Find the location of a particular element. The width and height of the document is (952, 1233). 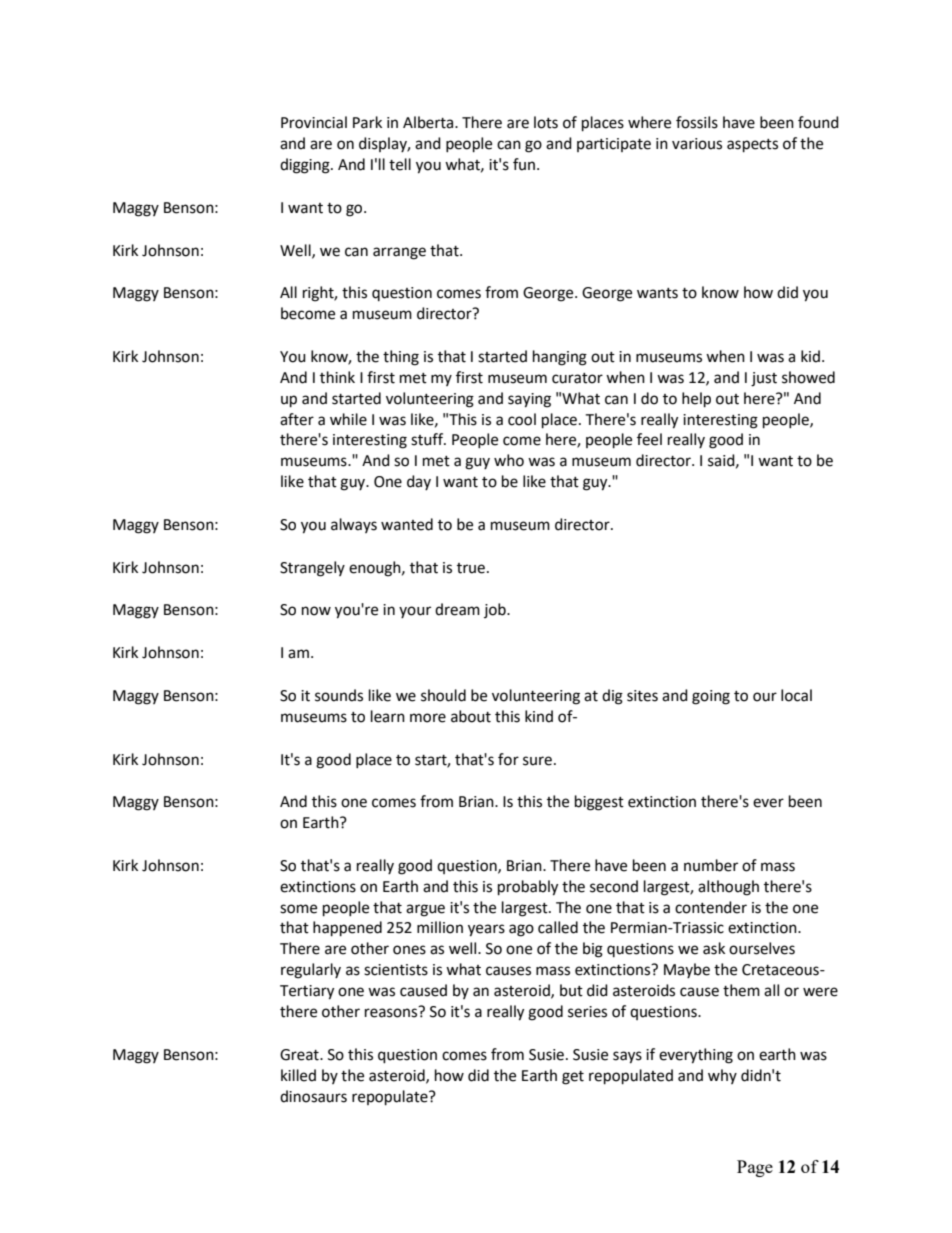

killed is located at coordinates (298, 1075).
